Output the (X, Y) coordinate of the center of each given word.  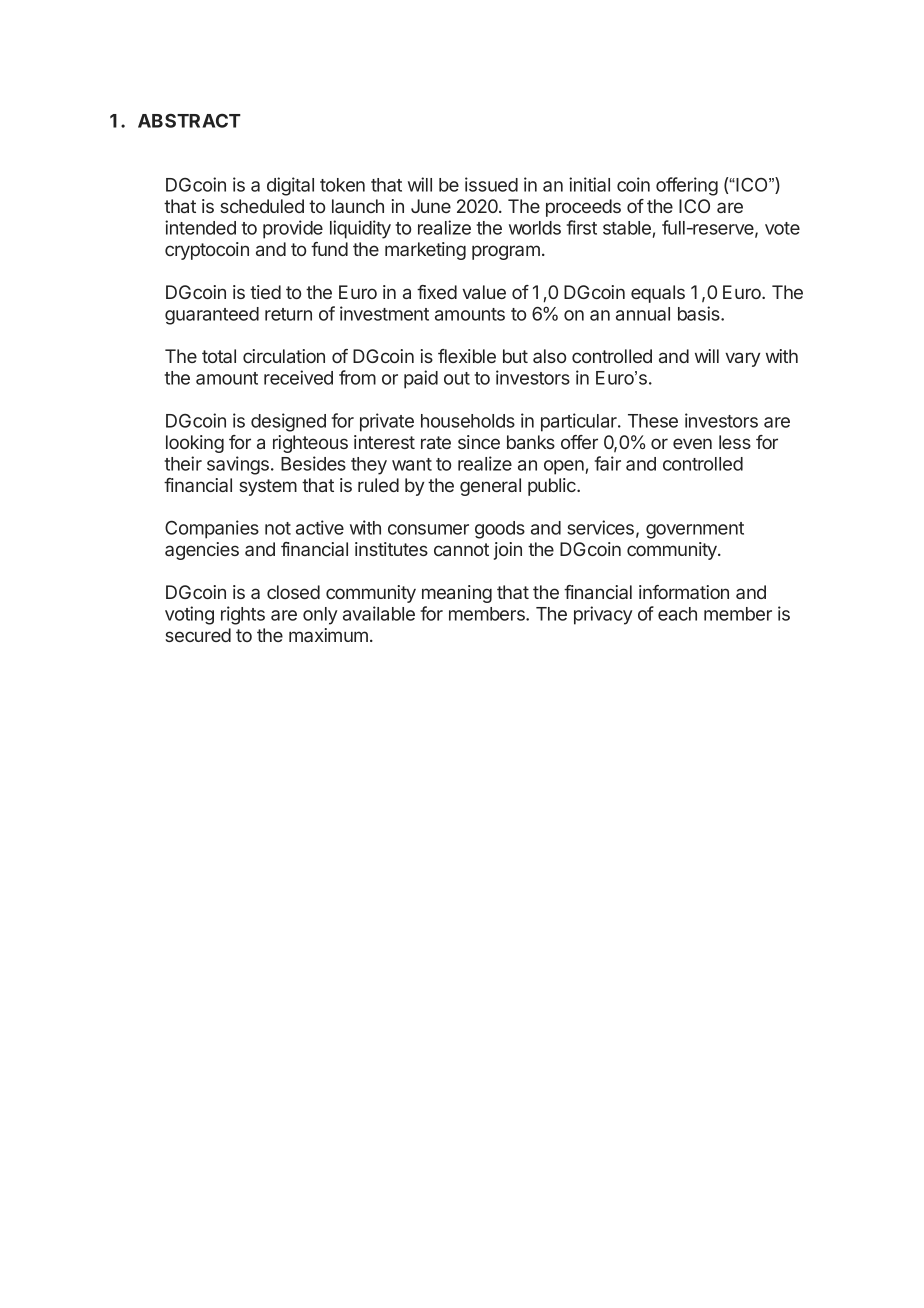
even (692, 443)
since (479, 442)
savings (238, 465)
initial (589, 184)
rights (243, 615)
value (484, 292)
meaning (457, 594)
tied (265, 292)
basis (700, 313)
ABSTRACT (189, 121)
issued (491, 184)
